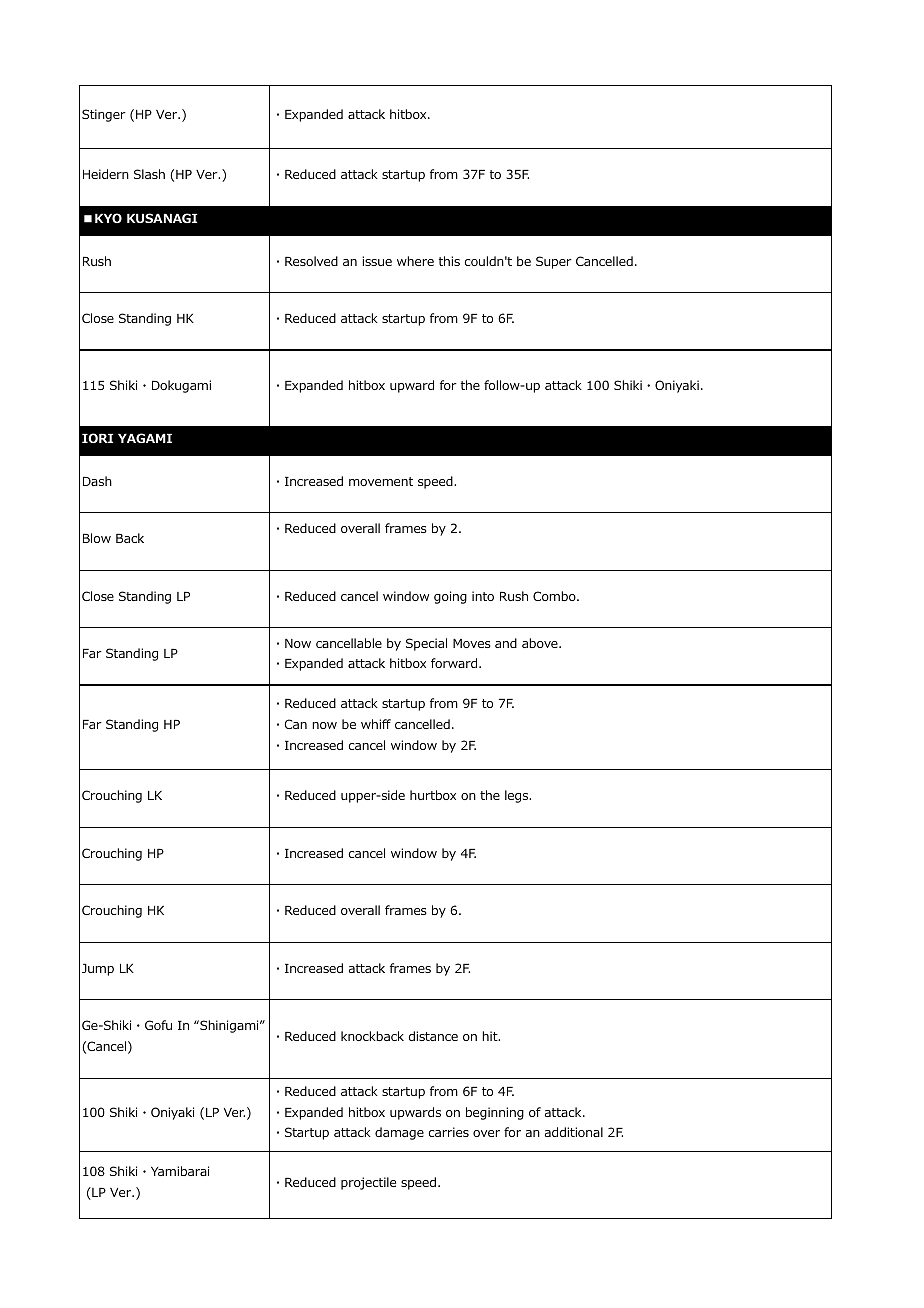 This screenshot has height=1308, width=924. What do you see at coordinates (149, 174) in the screenshot?
I see `Slash` at bounding box center [149, 174].
